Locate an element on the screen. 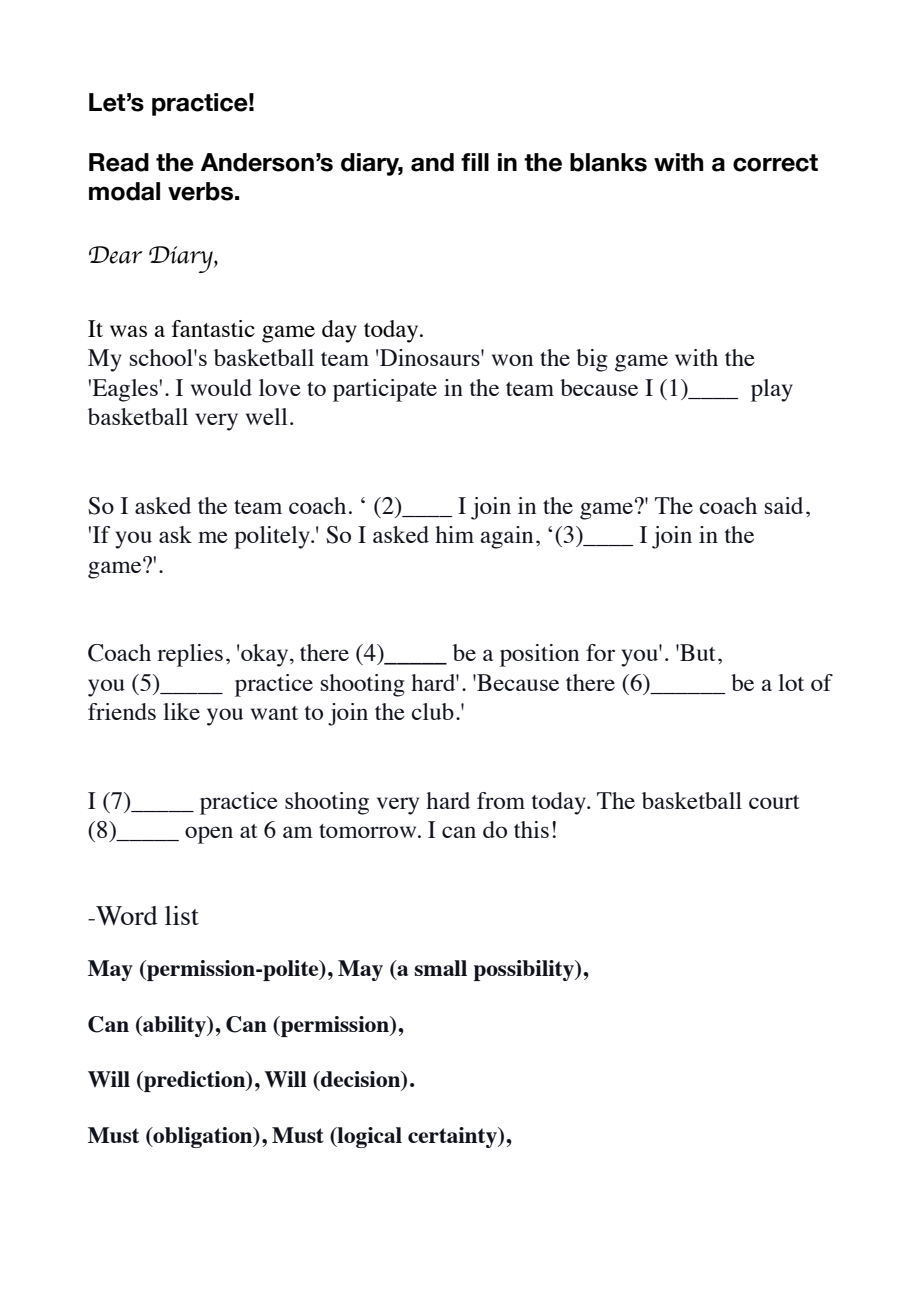 The width and height of the screenshot is (924, 1308). him is located at coordinates (454, 534).
